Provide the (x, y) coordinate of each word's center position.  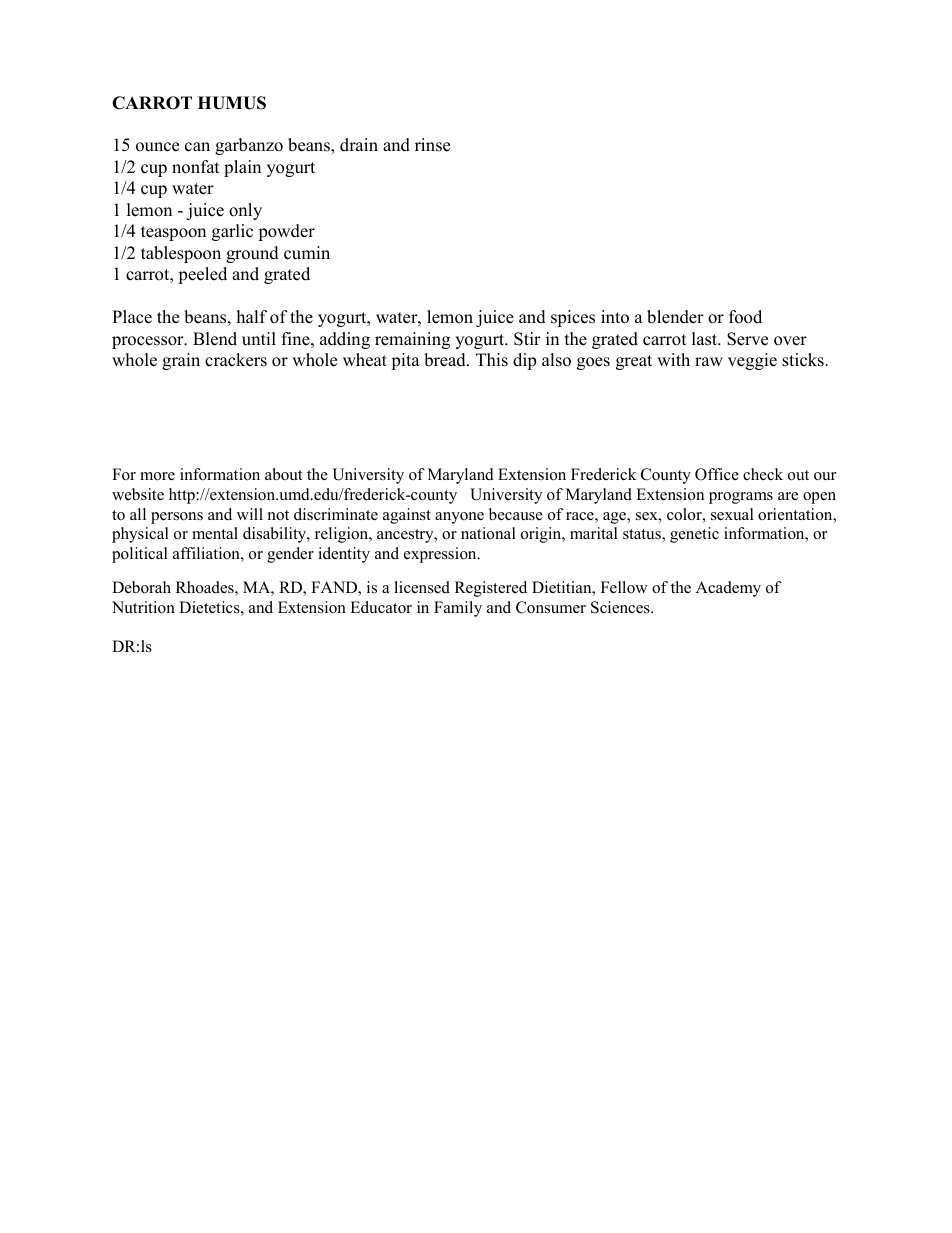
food (745, 317)
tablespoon (181, 254)
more (157, 476)
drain (359, 145)
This (492, 360)
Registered (491, 589)
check (763, 474)
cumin (307, 253)
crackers (236, 360)
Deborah (141, 587)
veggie (752, 361)
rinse (432, 145)
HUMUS (232, 103)
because (516, 514)
